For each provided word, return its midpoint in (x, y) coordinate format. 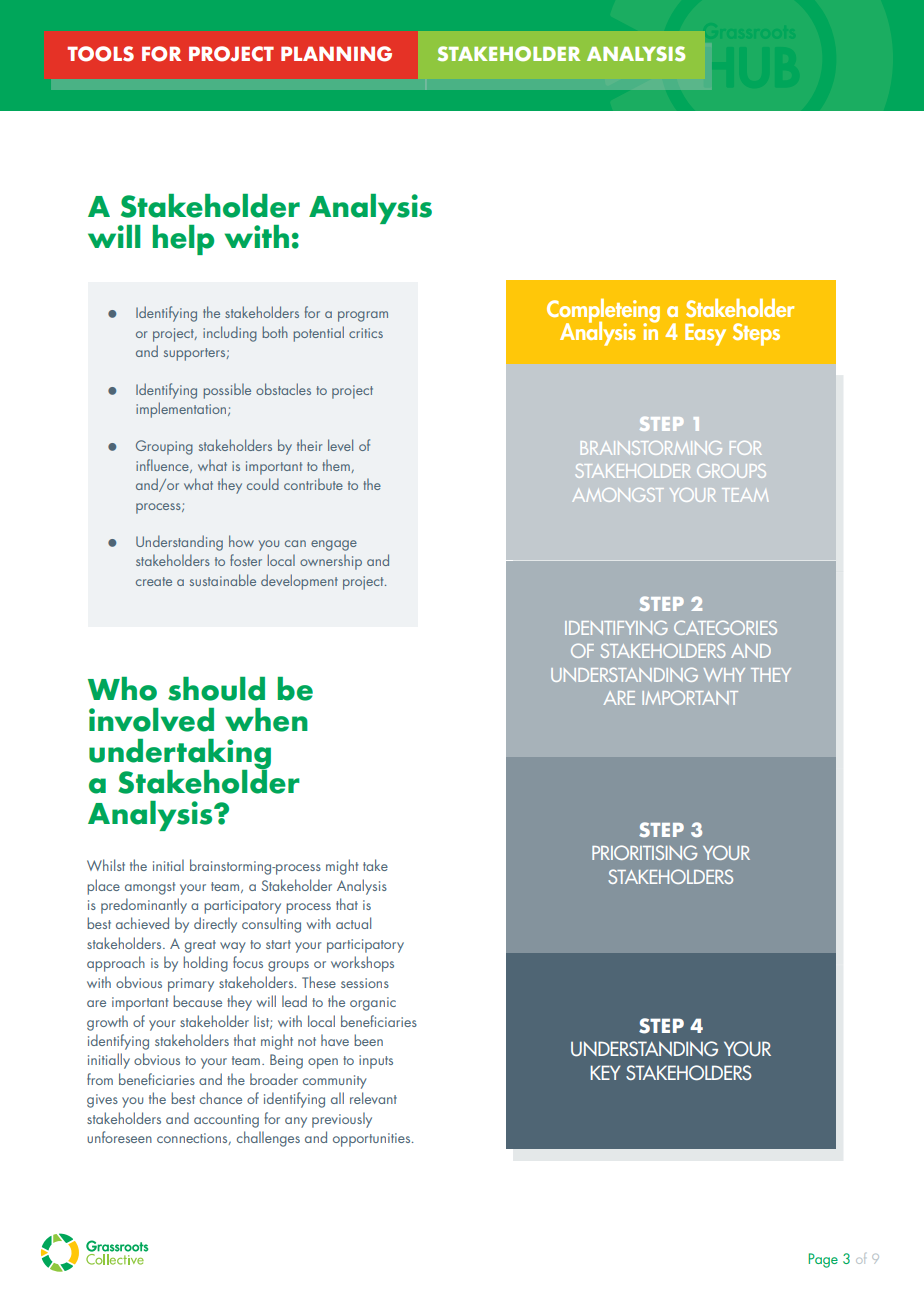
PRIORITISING (644, 852)
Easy (705, 335)
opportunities (373, 1140)
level (340, 445)
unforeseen (119, 1137)
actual (353, 923)
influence (163, 466)
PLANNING (336, 54)
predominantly (144, 906)
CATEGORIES (725, 628)
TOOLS (100, 54)
